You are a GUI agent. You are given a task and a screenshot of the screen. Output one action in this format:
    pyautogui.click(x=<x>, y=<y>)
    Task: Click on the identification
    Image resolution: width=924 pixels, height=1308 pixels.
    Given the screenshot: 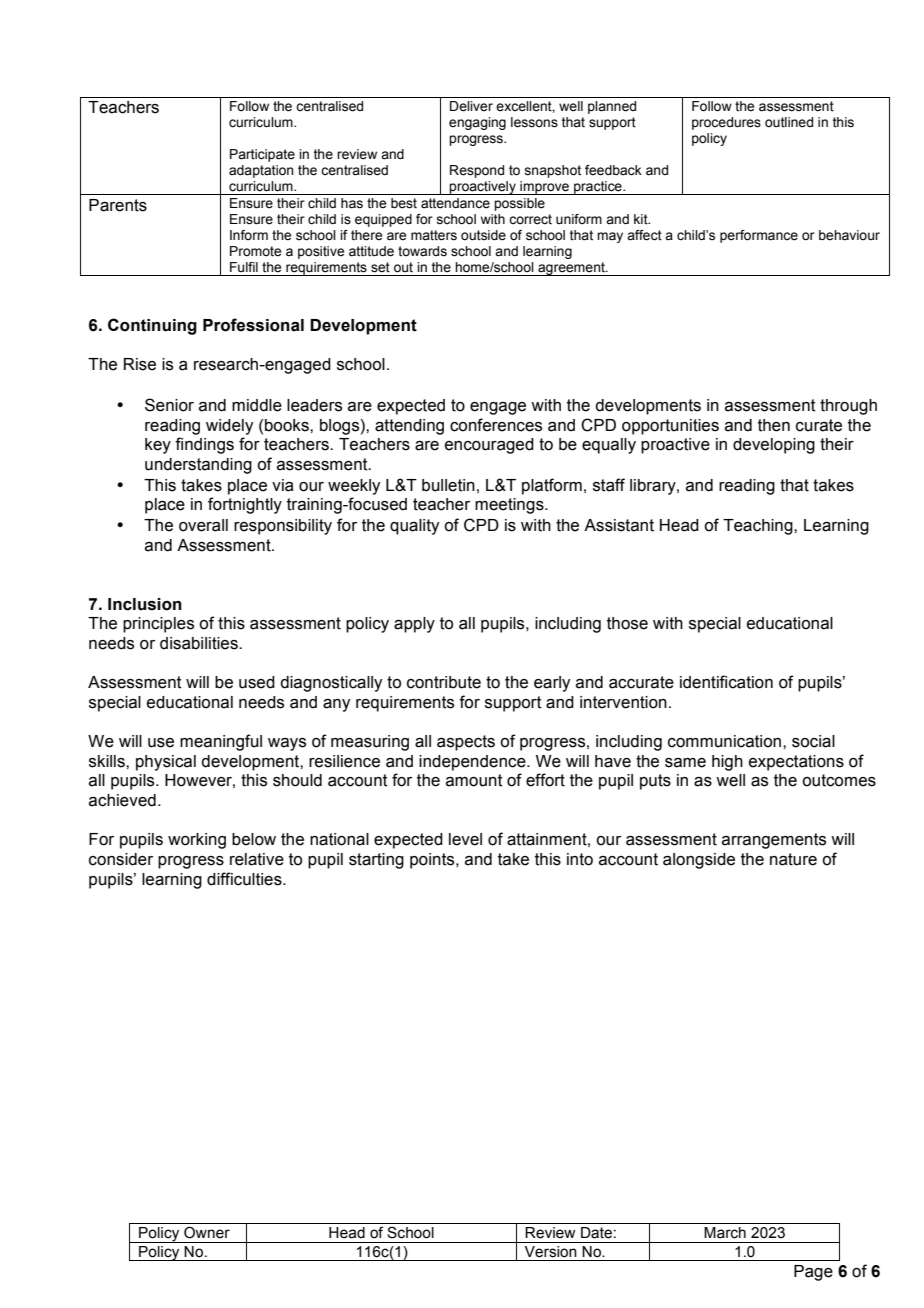 What is the action you would take?
    pyautogui.click(x=726, y=682)
